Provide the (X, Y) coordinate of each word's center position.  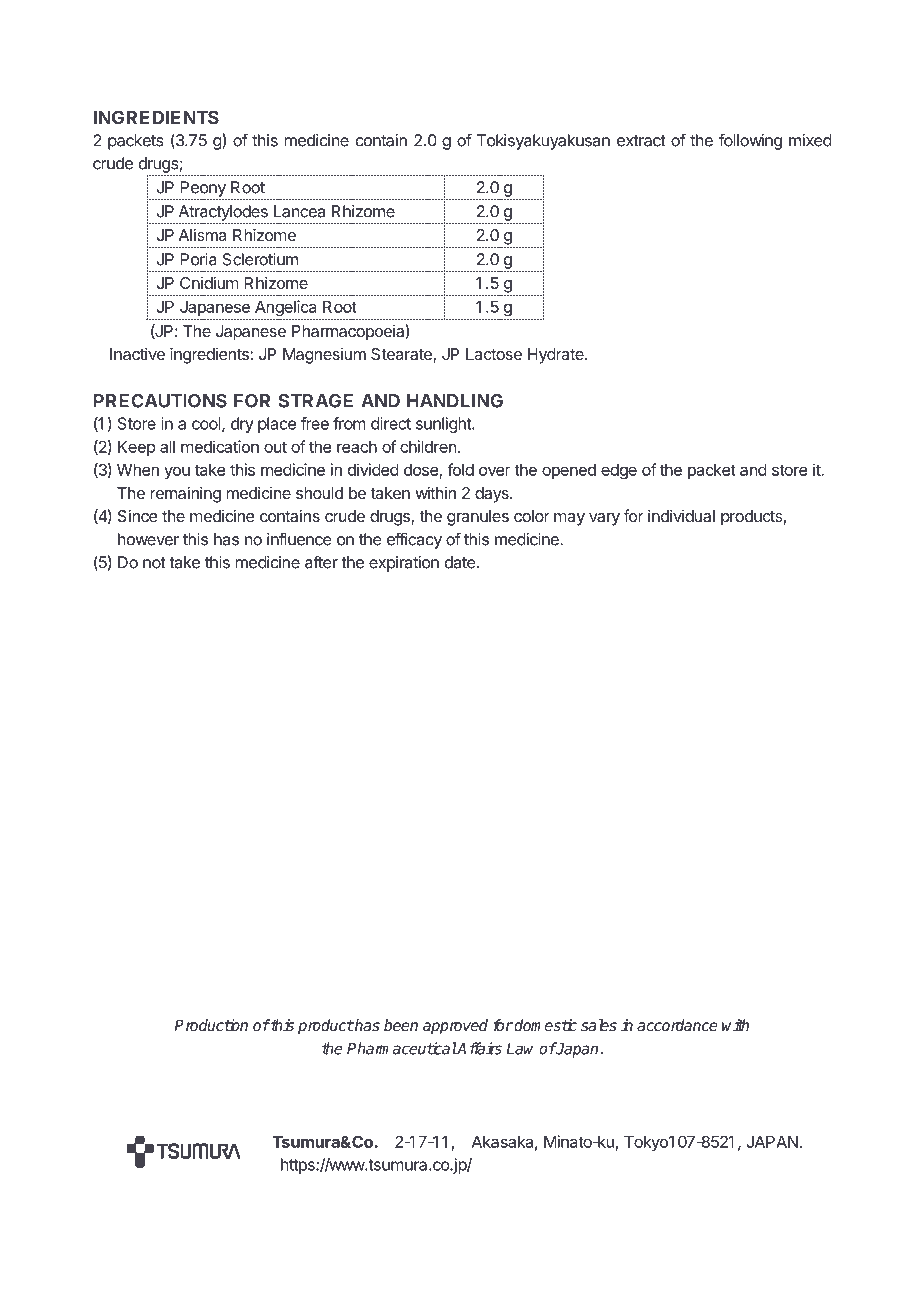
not (154, 563)
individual (681, 515)
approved (455, 1027)
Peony (203, 189)
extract (641, 141)
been (401, 1025)
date (460, 562)
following (750, 141)
